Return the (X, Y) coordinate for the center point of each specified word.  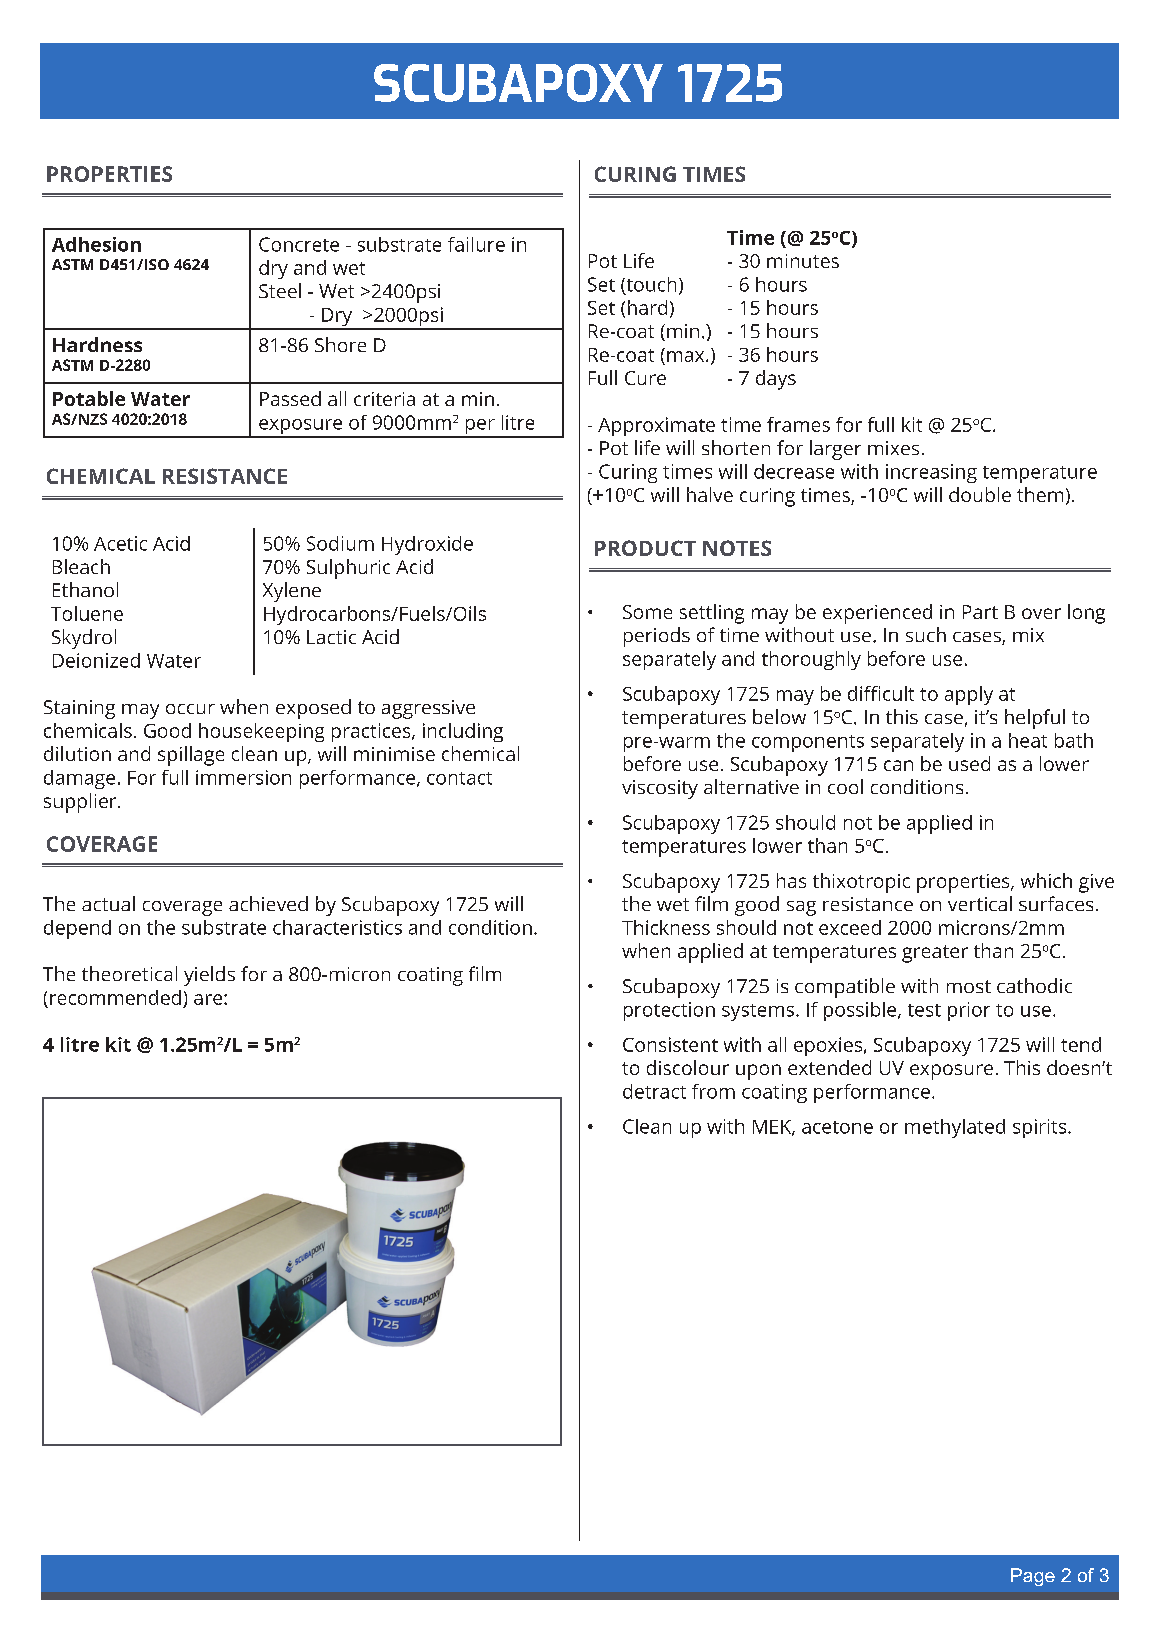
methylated (955, 1128)
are (209, 999)
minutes (803, 261)
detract (654, 1091)
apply (969, 695)
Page (1033, 1577)
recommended (115, 997)
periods (657, 637)
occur (190, 709)
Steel (280, 290)
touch (650, 285)
